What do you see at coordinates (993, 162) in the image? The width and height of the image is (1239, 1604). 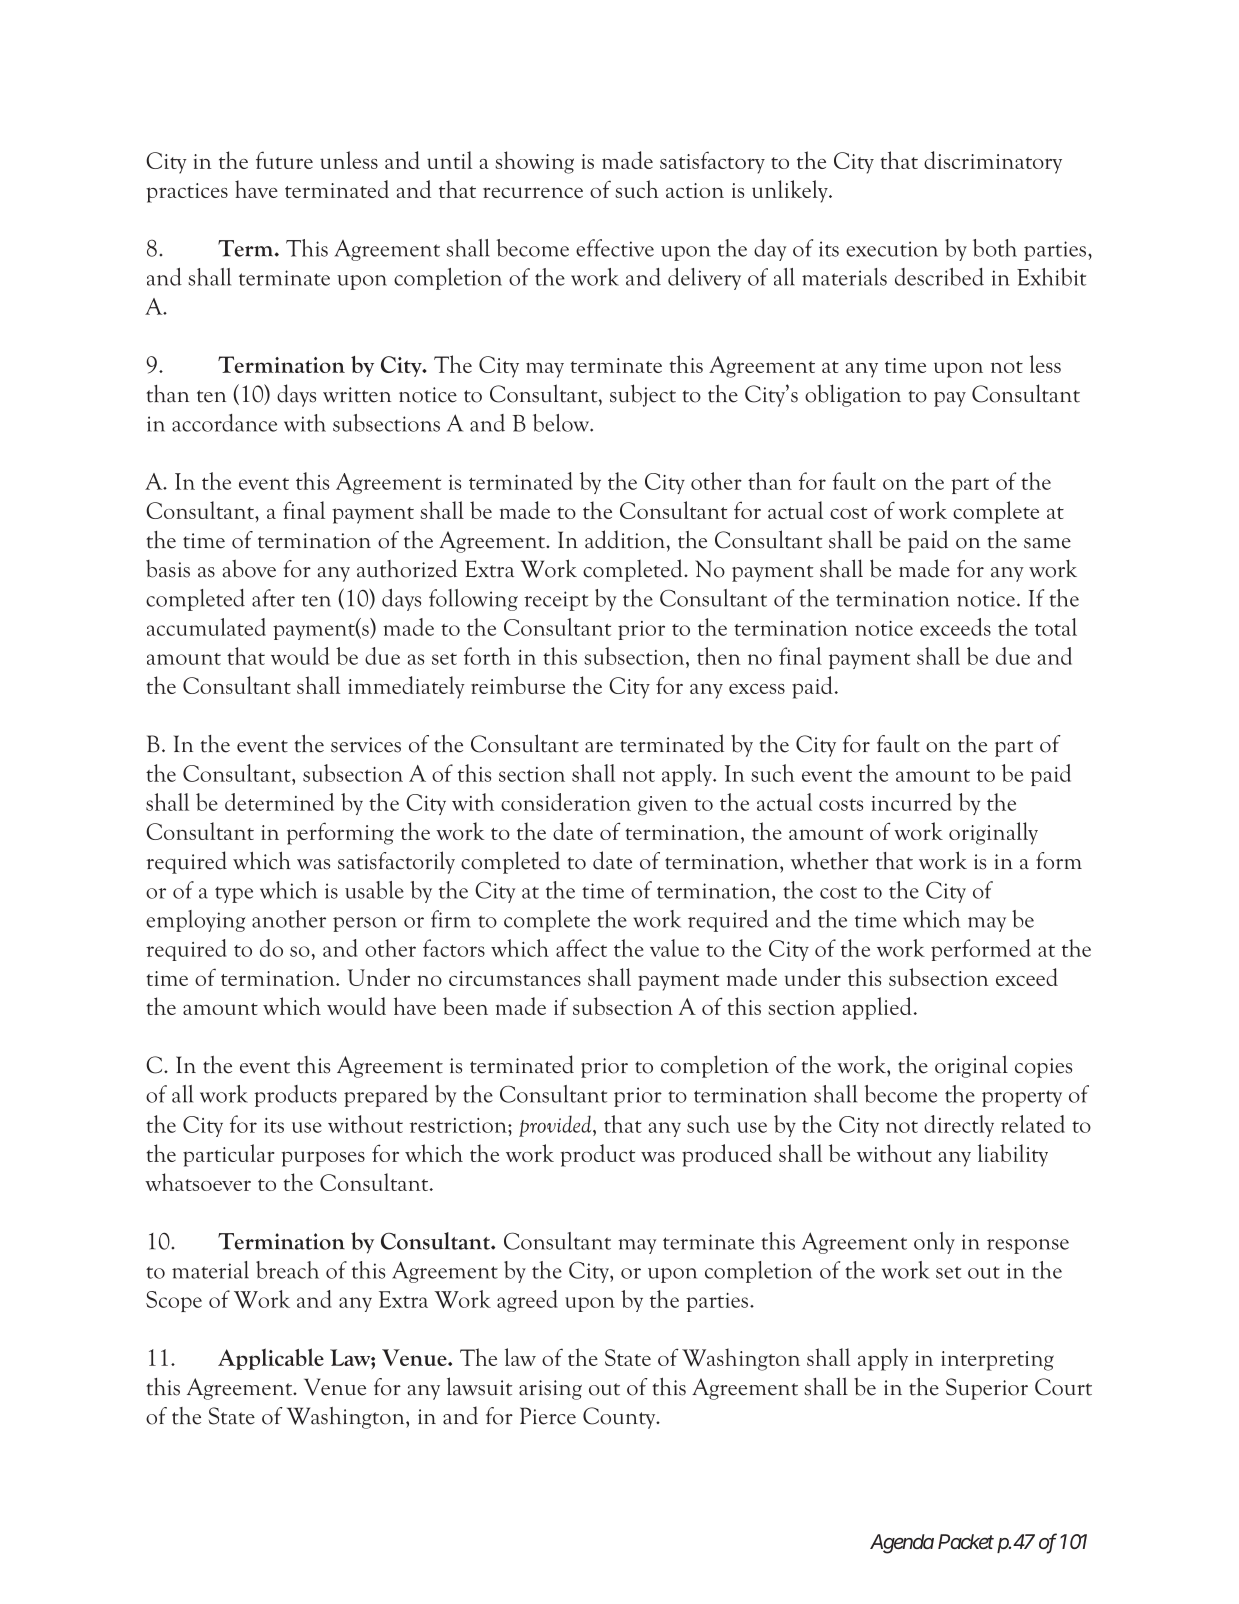 I see `discriminatory` at bounding box center [993, 162].
